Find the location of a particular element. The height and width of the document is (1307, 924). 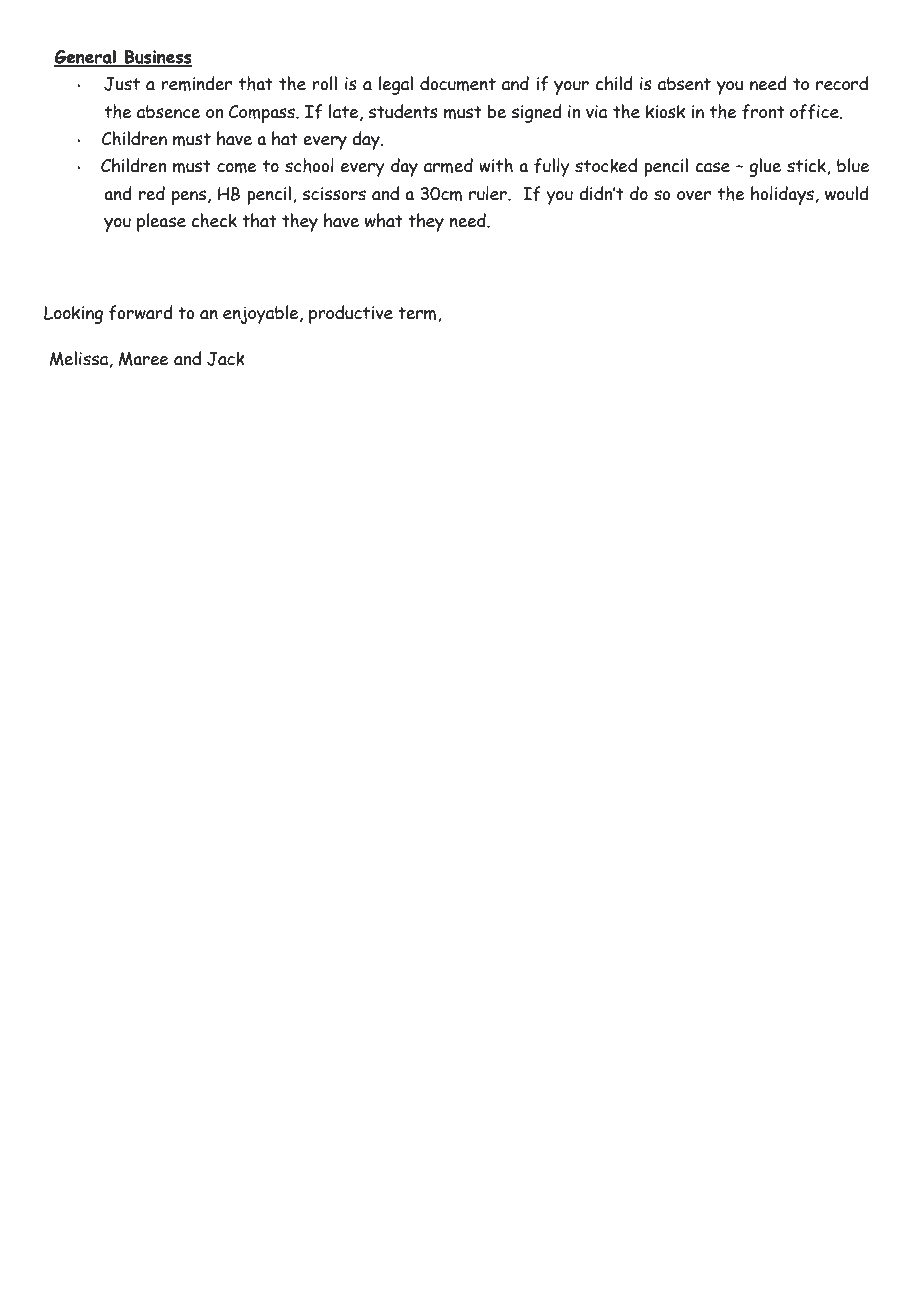

Maree is located at coordinates (144, 359).
